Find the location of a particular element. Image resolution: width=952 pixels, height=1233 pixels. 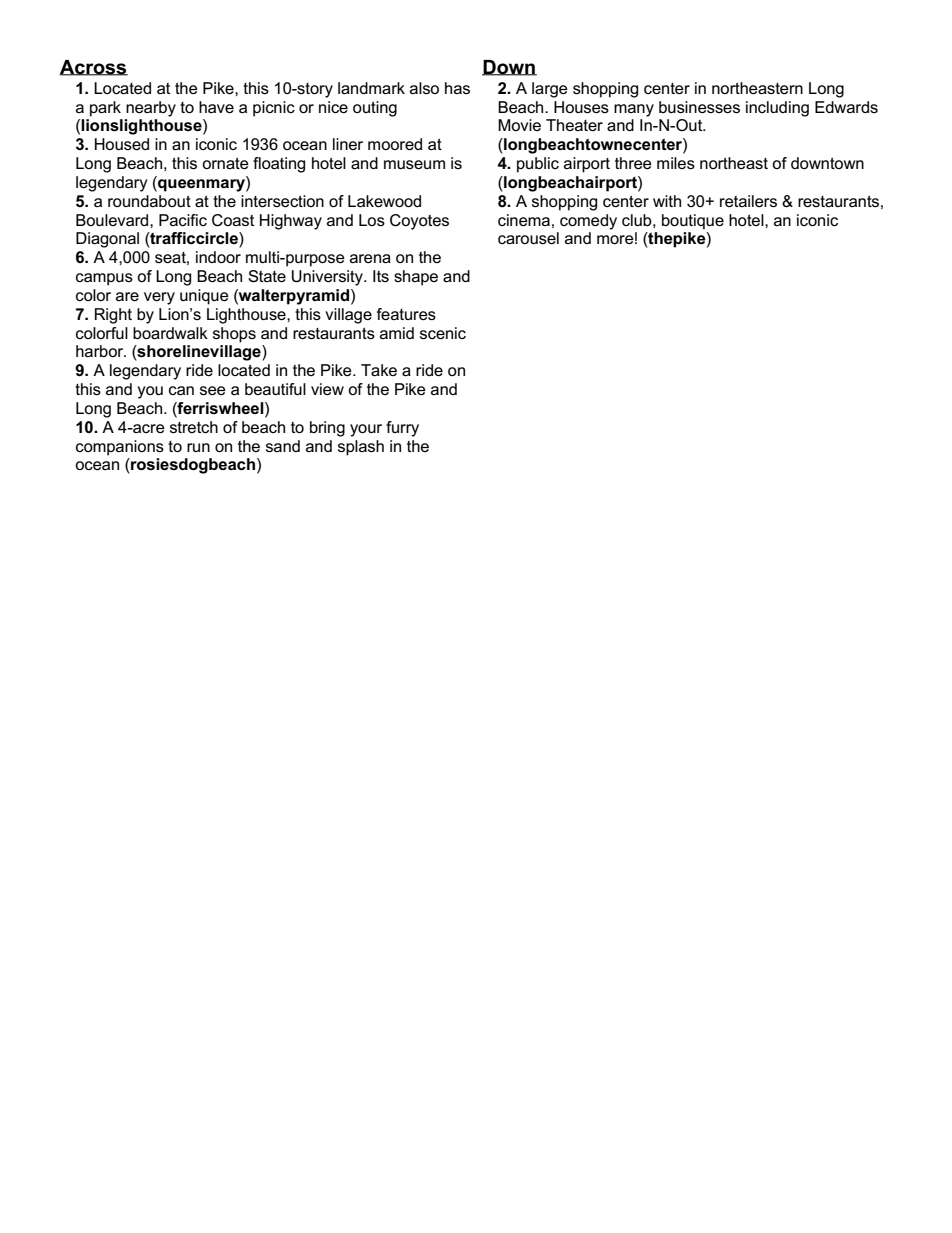

Lakewood is located at coordinates (384, 201).
